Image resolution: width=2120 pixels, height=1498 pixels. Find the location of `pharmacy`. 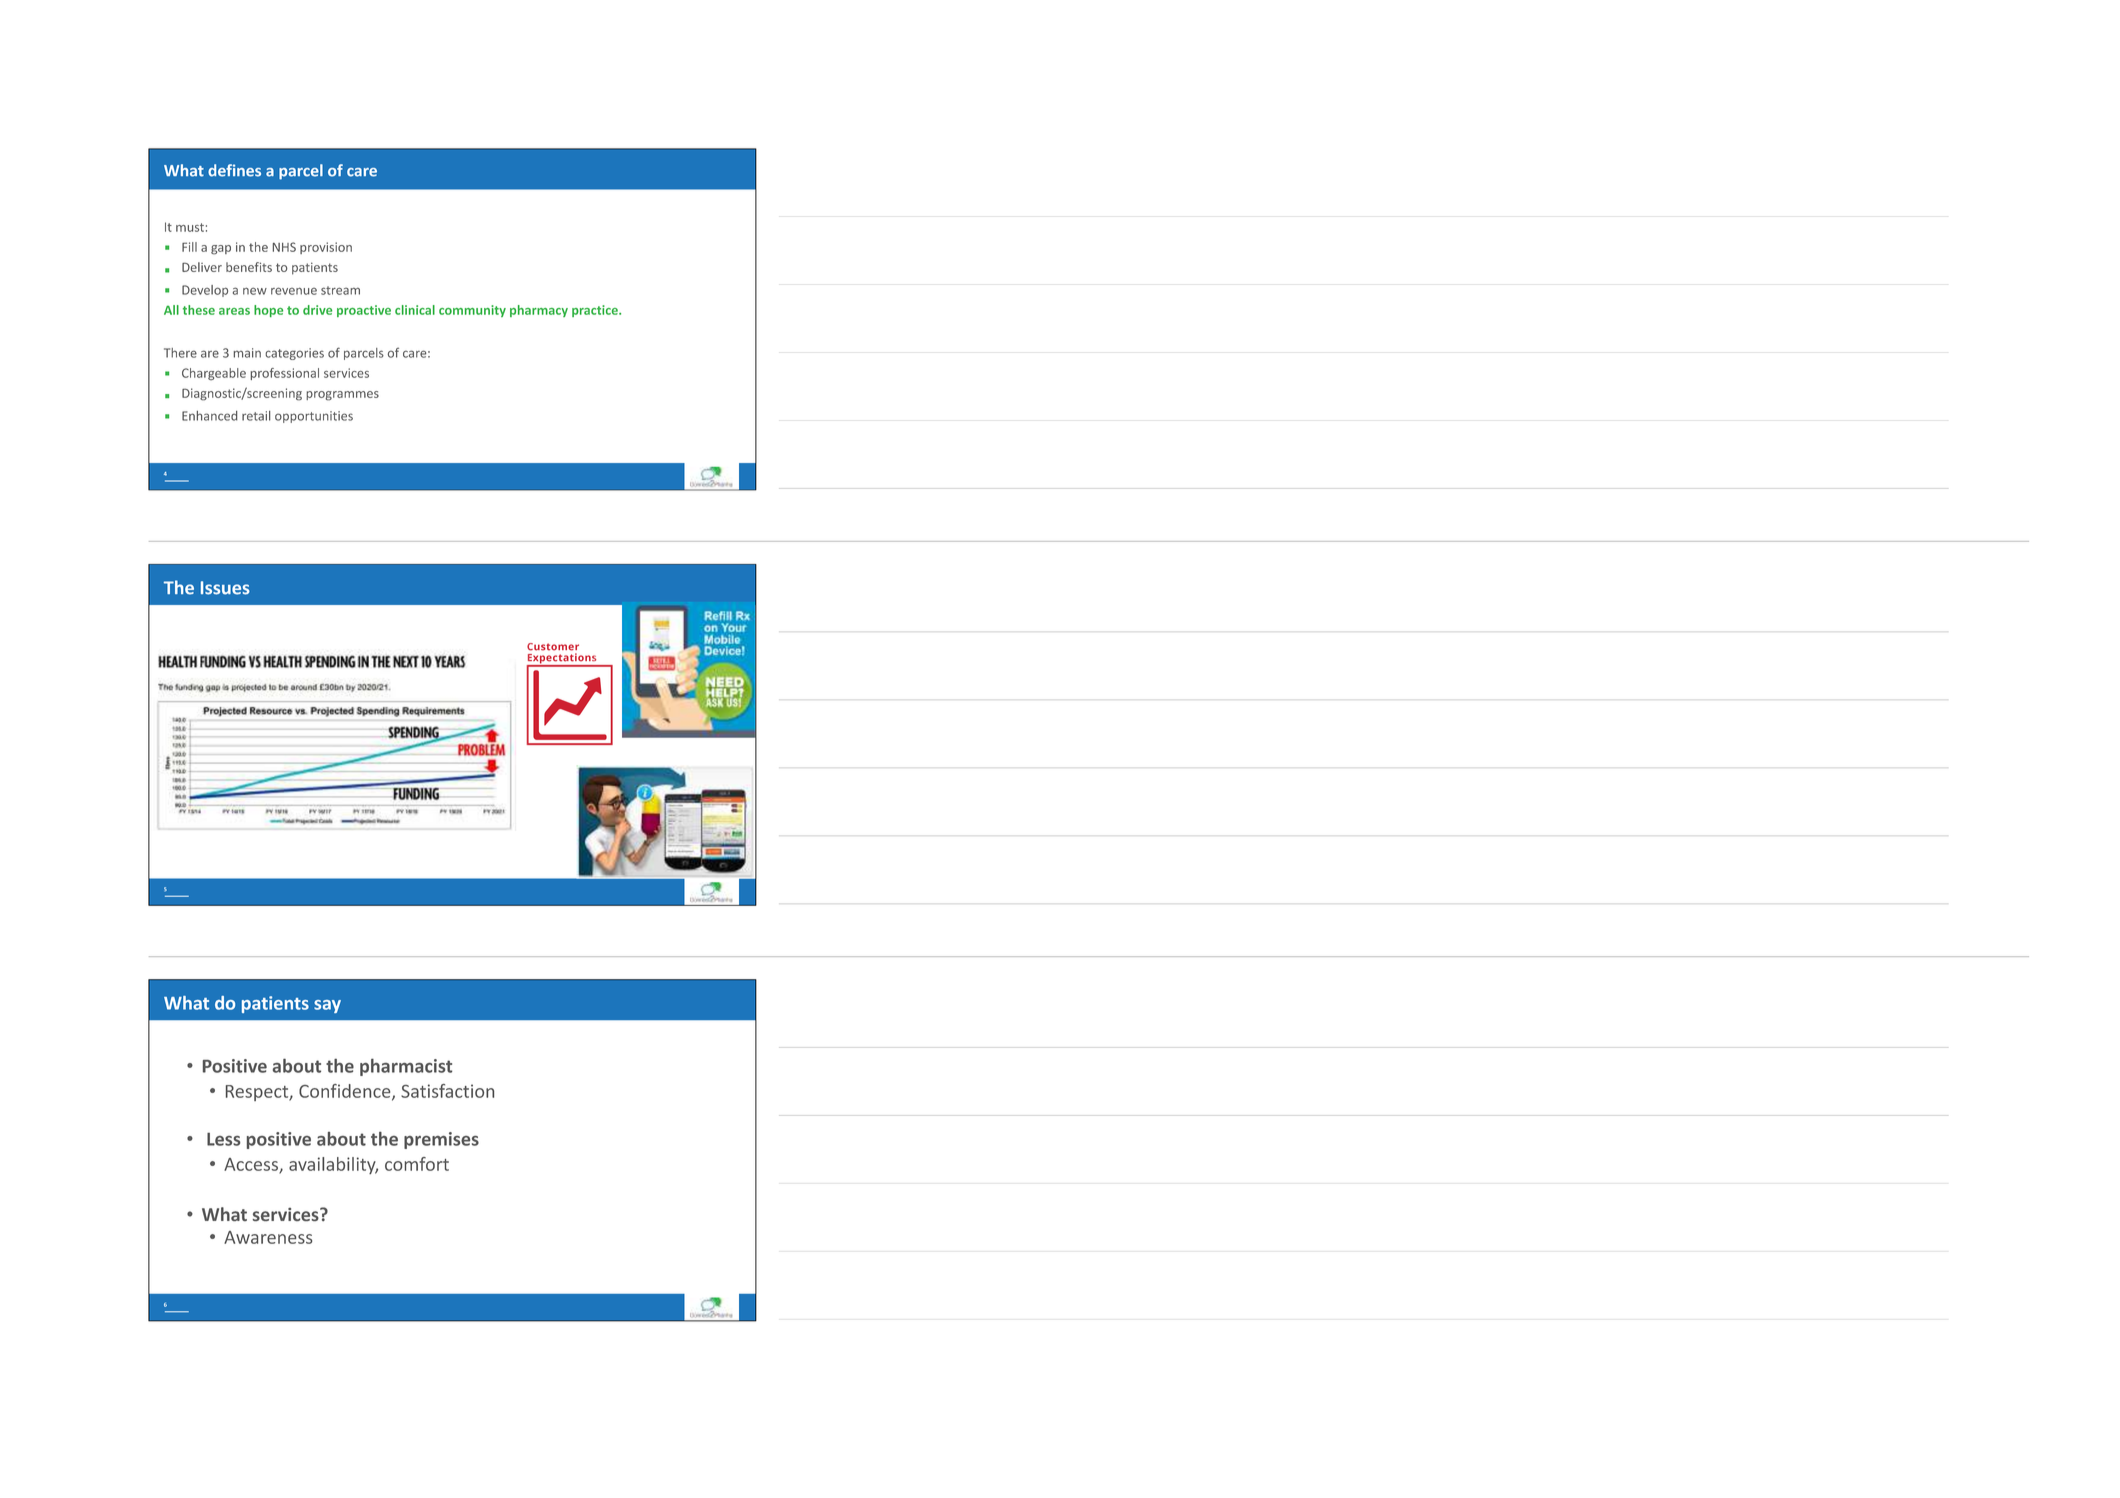

pharmacy is located at coordinates (539, 311).
